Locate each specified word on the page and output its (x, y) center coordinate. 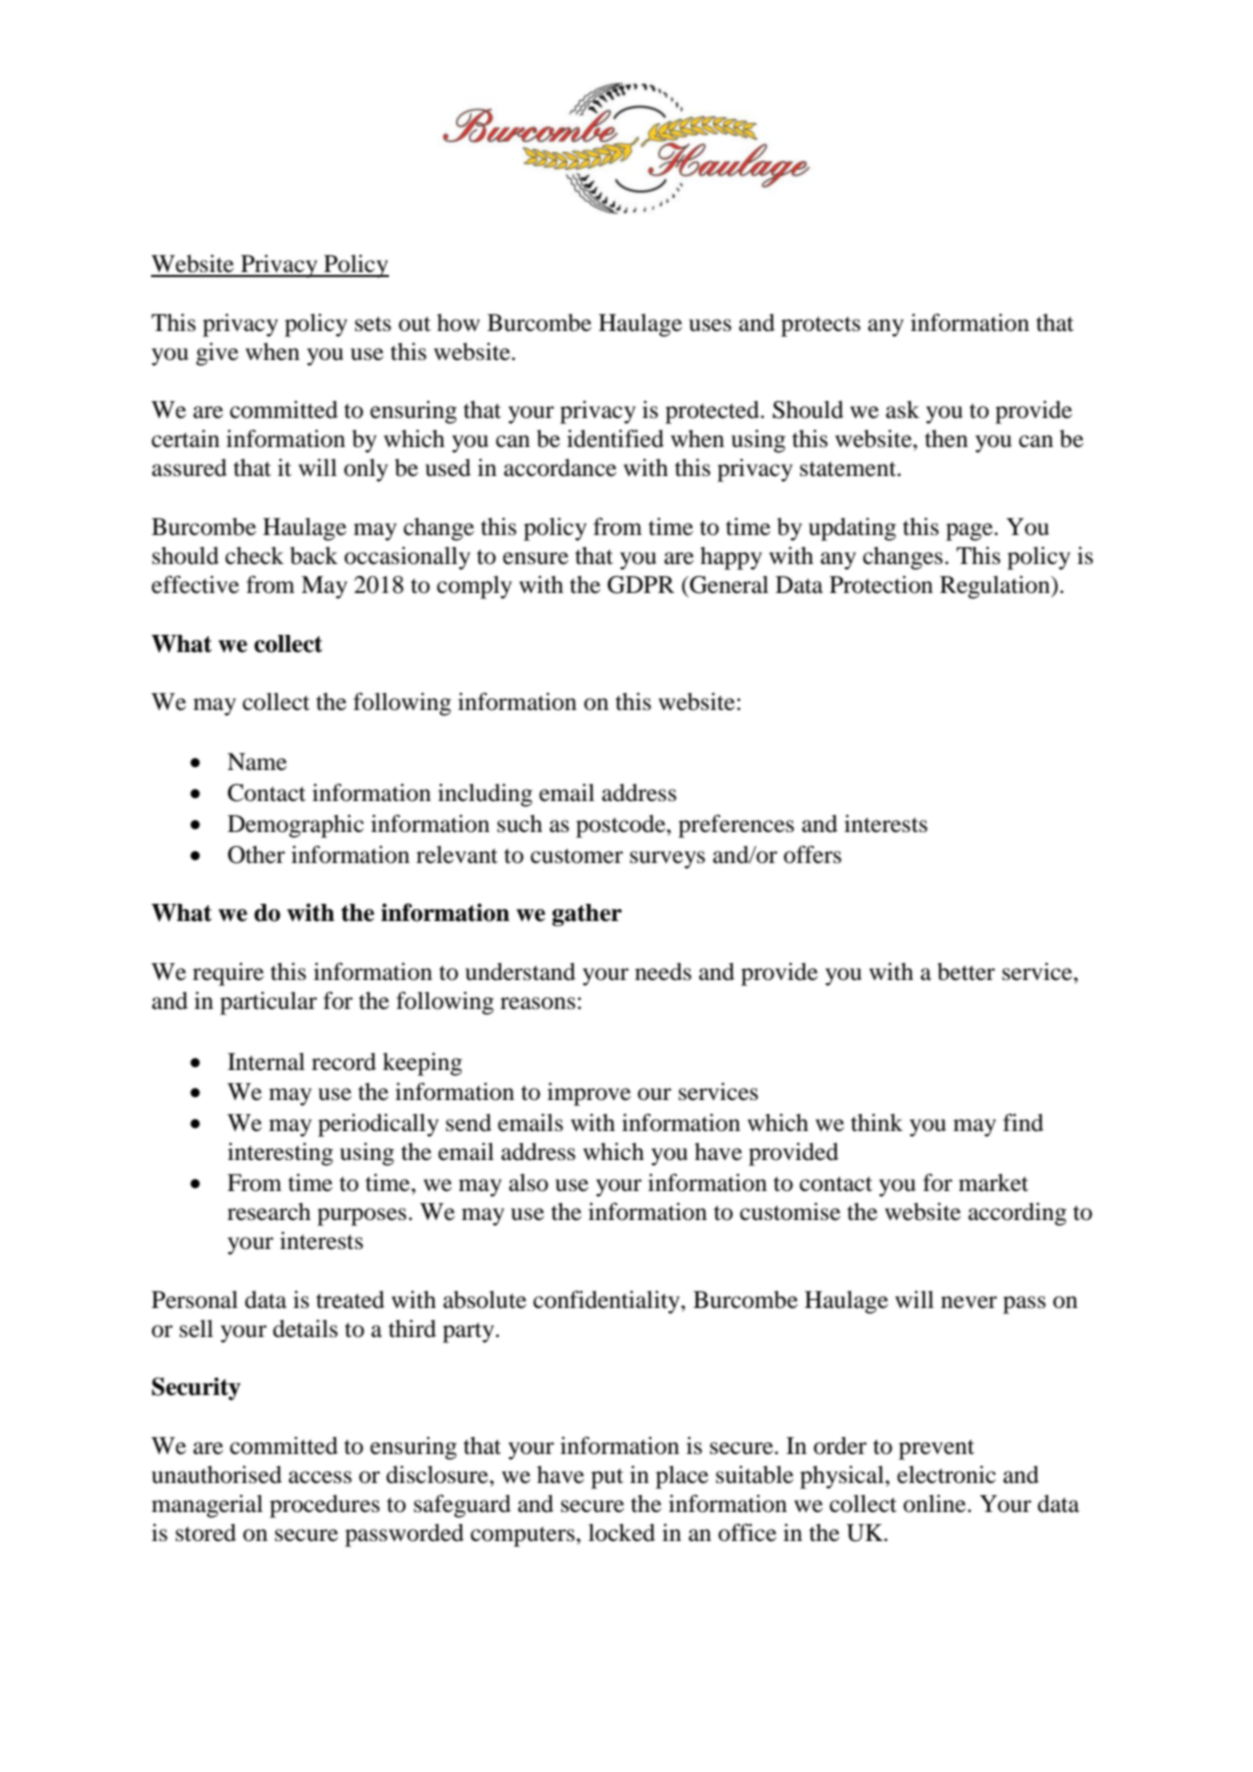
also (528, 1183)
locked (621, 1533)
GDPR (641, 585)
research (269, 1212)
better (966, 972)
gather (587, 915)
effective (195, 584)
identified (615, 438)
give (217, 354)
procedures (325, 1506)
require (228, 974)
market (994, 1183)
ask (903, 410)
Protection (881, 585)
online (934, 1504)
